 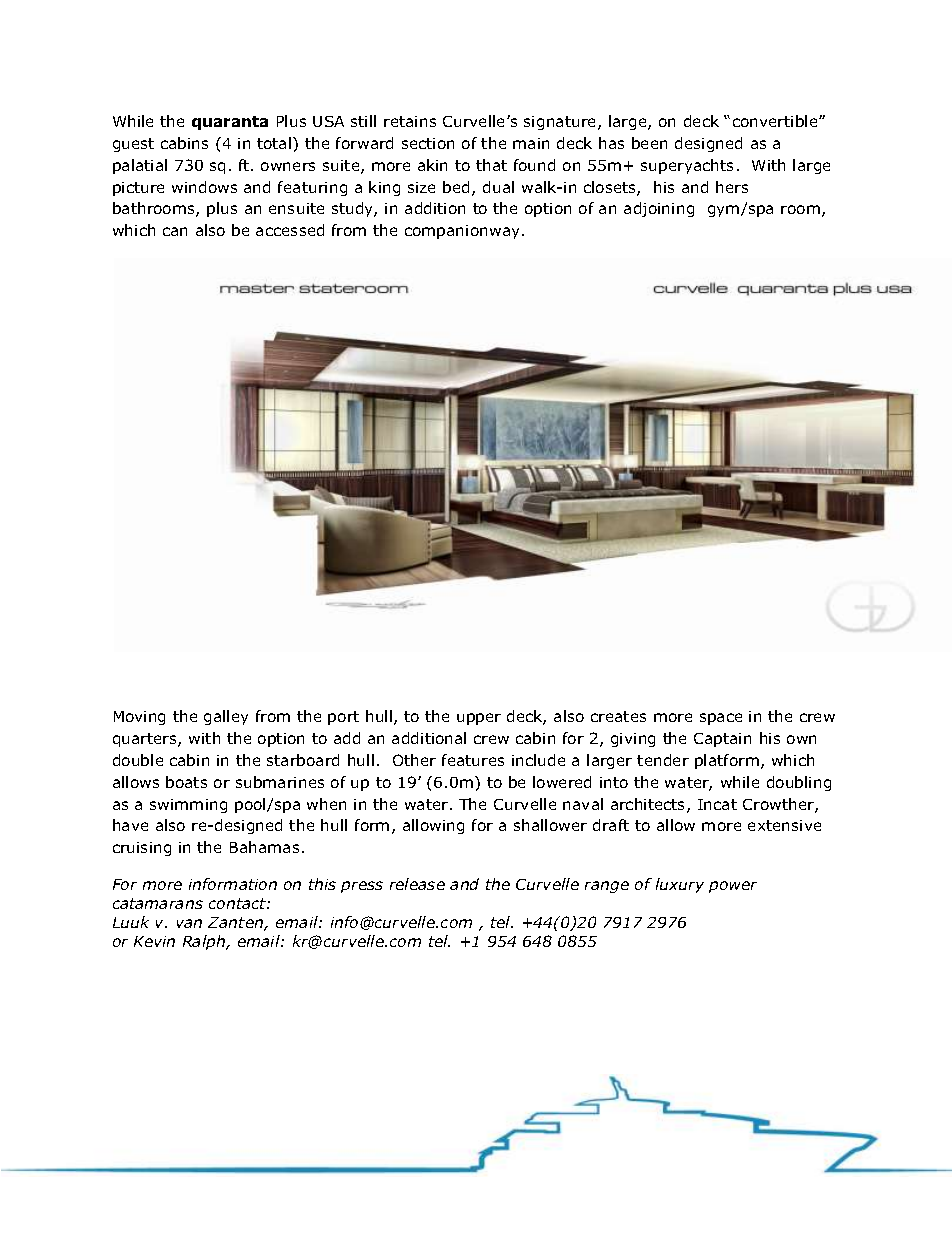 I want to click on hers, so click(x=732, y=187).
